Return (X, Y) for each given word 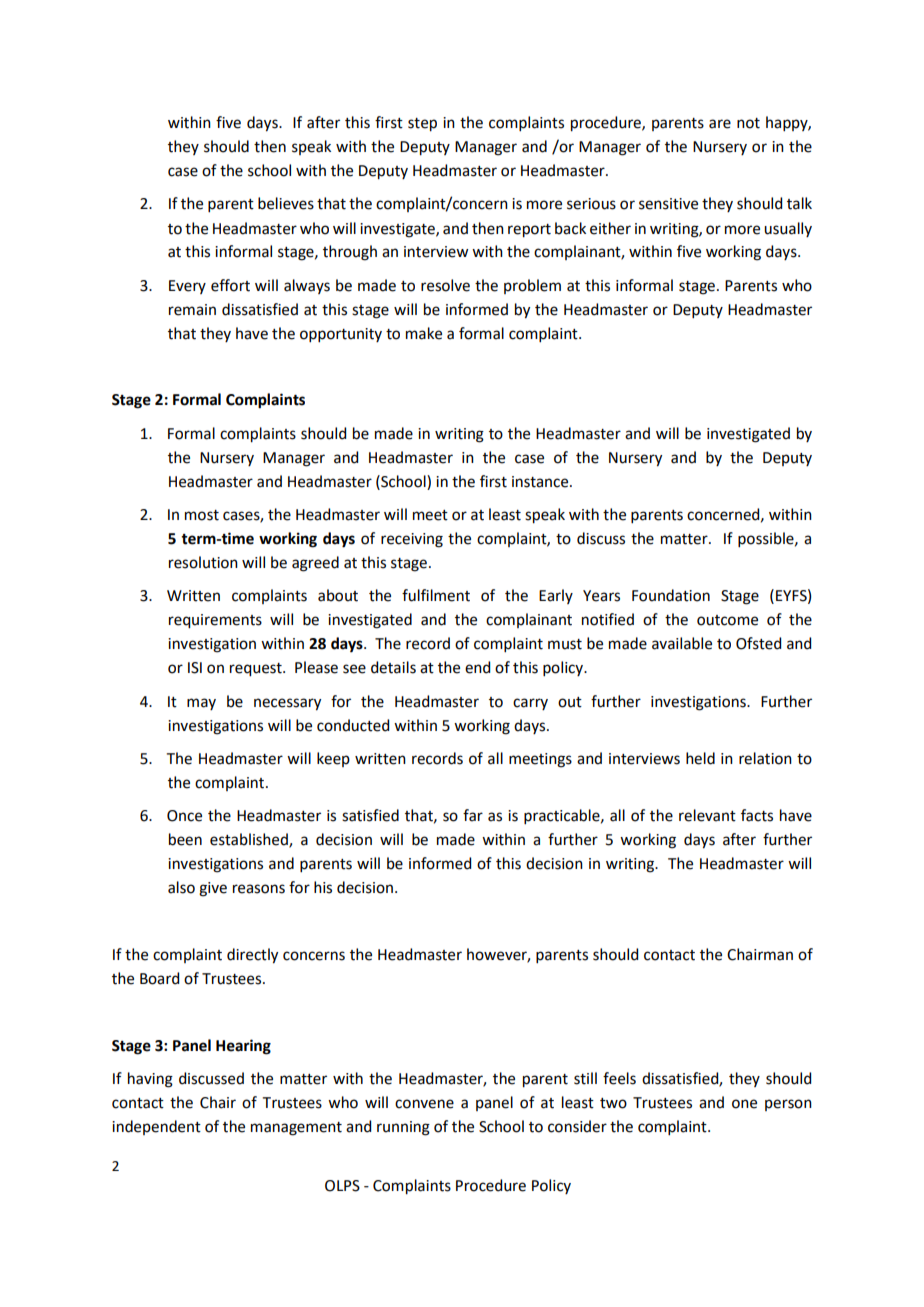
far (473, 815)
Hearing (243, 1047)
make (424, 333)
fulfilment (436, 595)
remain (192, 310)
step (422, 125)
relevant (707, 815)
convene (424, 1104)
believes (286, 203)
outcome (727, 620)
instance (541, 482)
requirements (215, 621)
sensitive (668, 204)
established (250, 840)
